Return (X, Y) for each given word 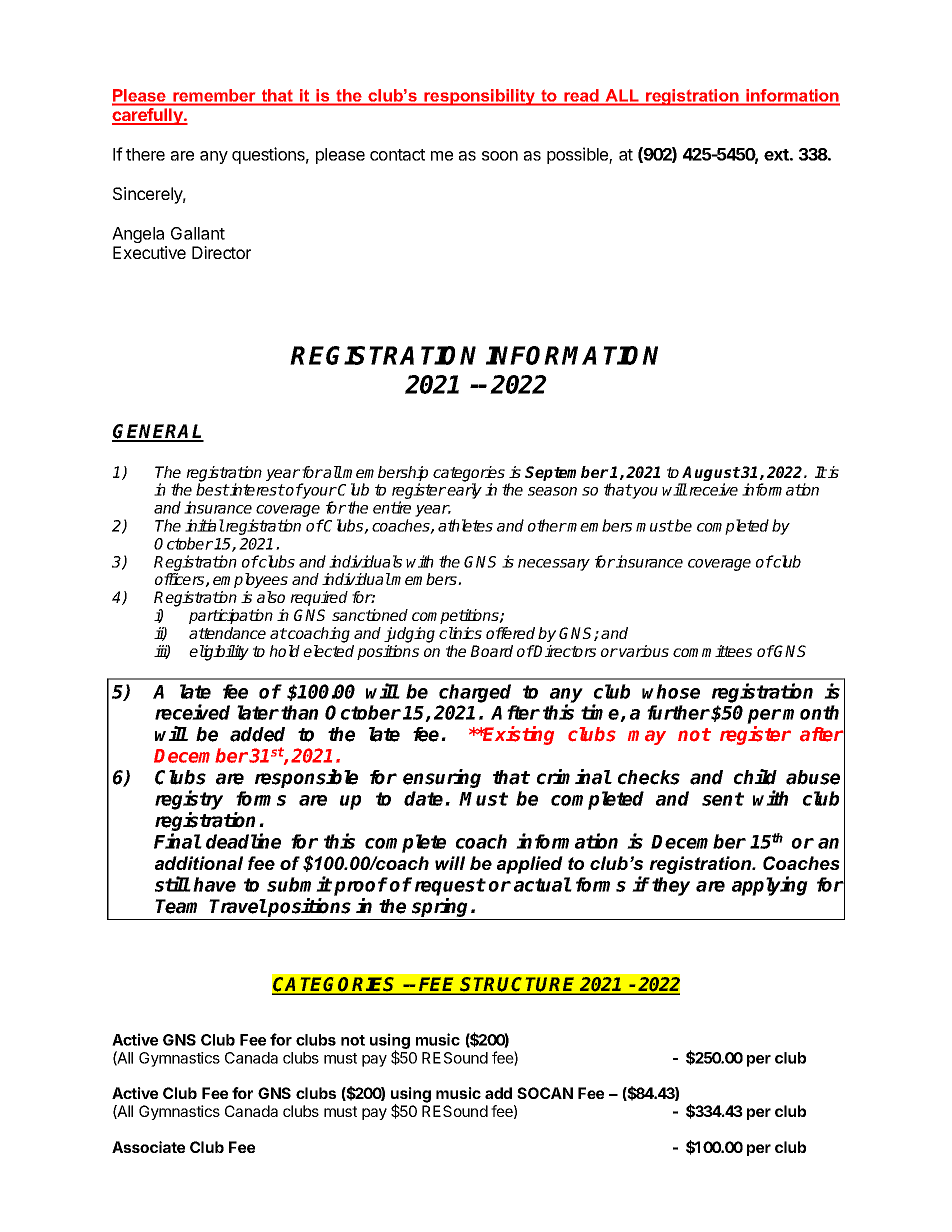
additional (199, 863)
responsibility (479, 97)
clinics (460, 633)
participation (231, 616)
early (464, 491)
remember (214, 95)
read (581, 95)
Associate (148, 1147)
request (450, 887)
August (711, 475)
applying (770, 886)
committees (712, 651)
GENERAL (158, 432)
